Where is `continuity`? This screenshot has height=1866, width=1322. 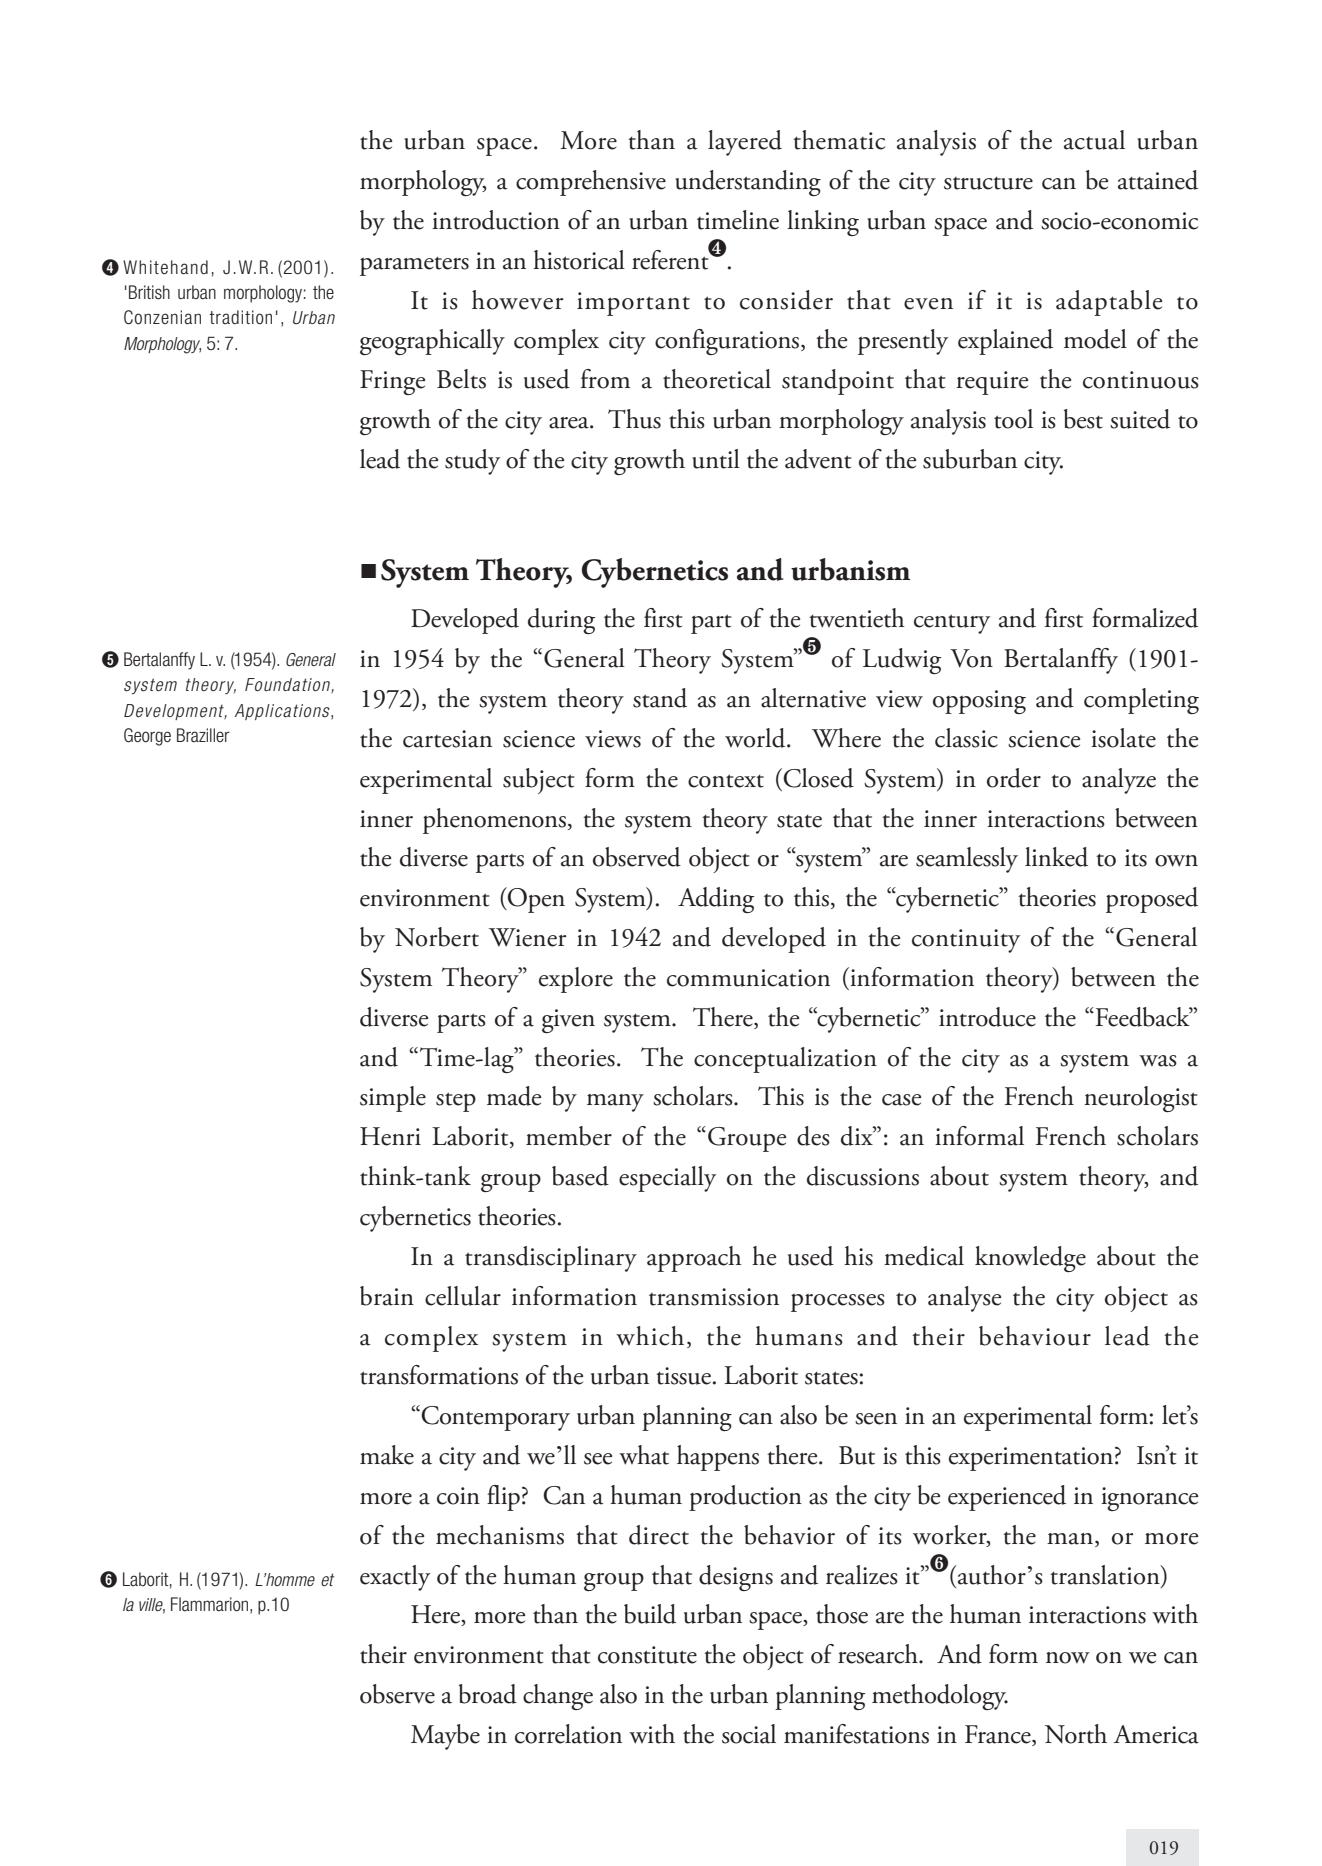 continuity is located at coordinates (966, 941).
